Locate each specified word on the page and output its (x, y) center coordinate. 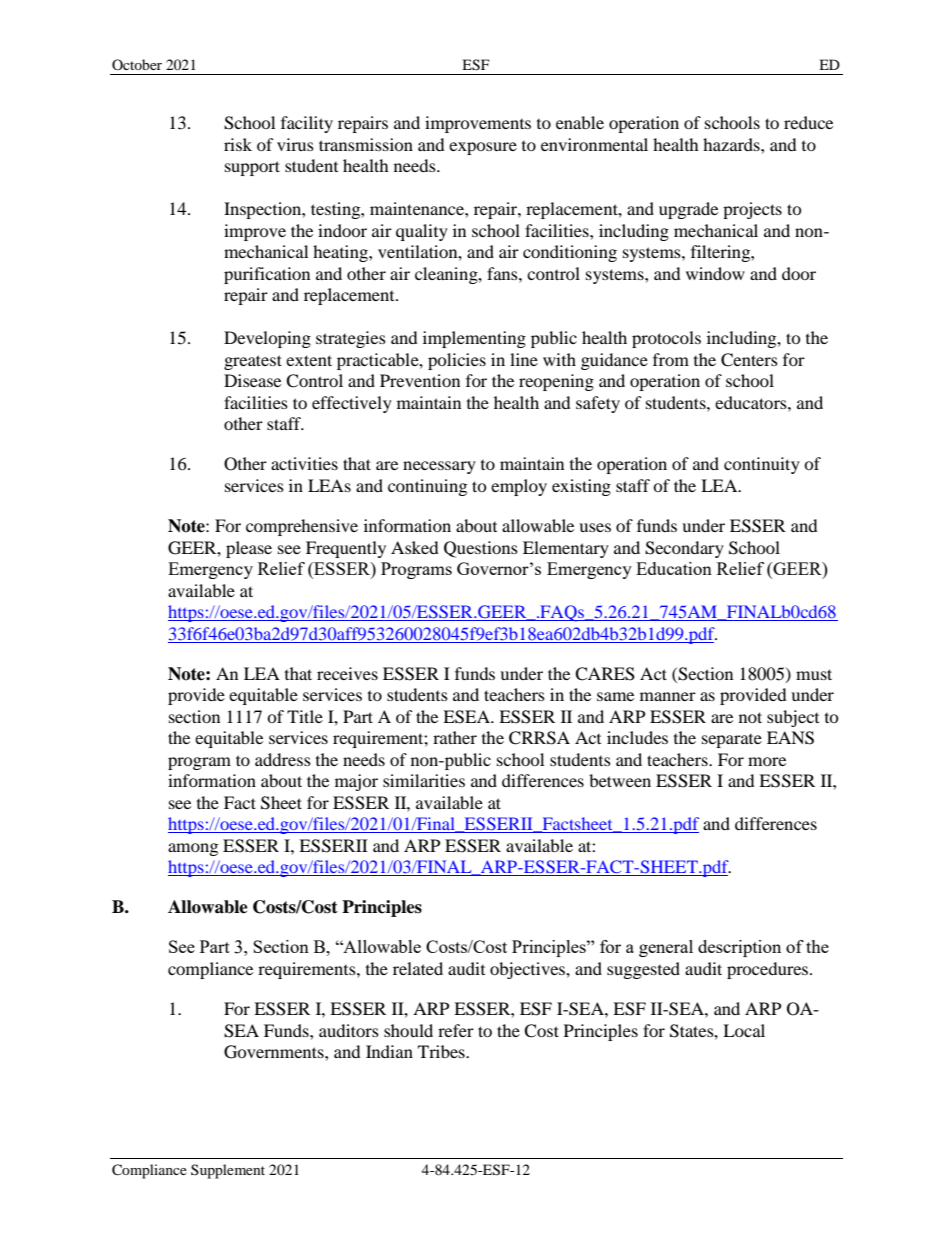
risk (238, 144)
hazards (732, 144)
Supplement (228, 1171)
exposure (483, 148)
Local (744, 1030)
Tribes (442, 1051)
